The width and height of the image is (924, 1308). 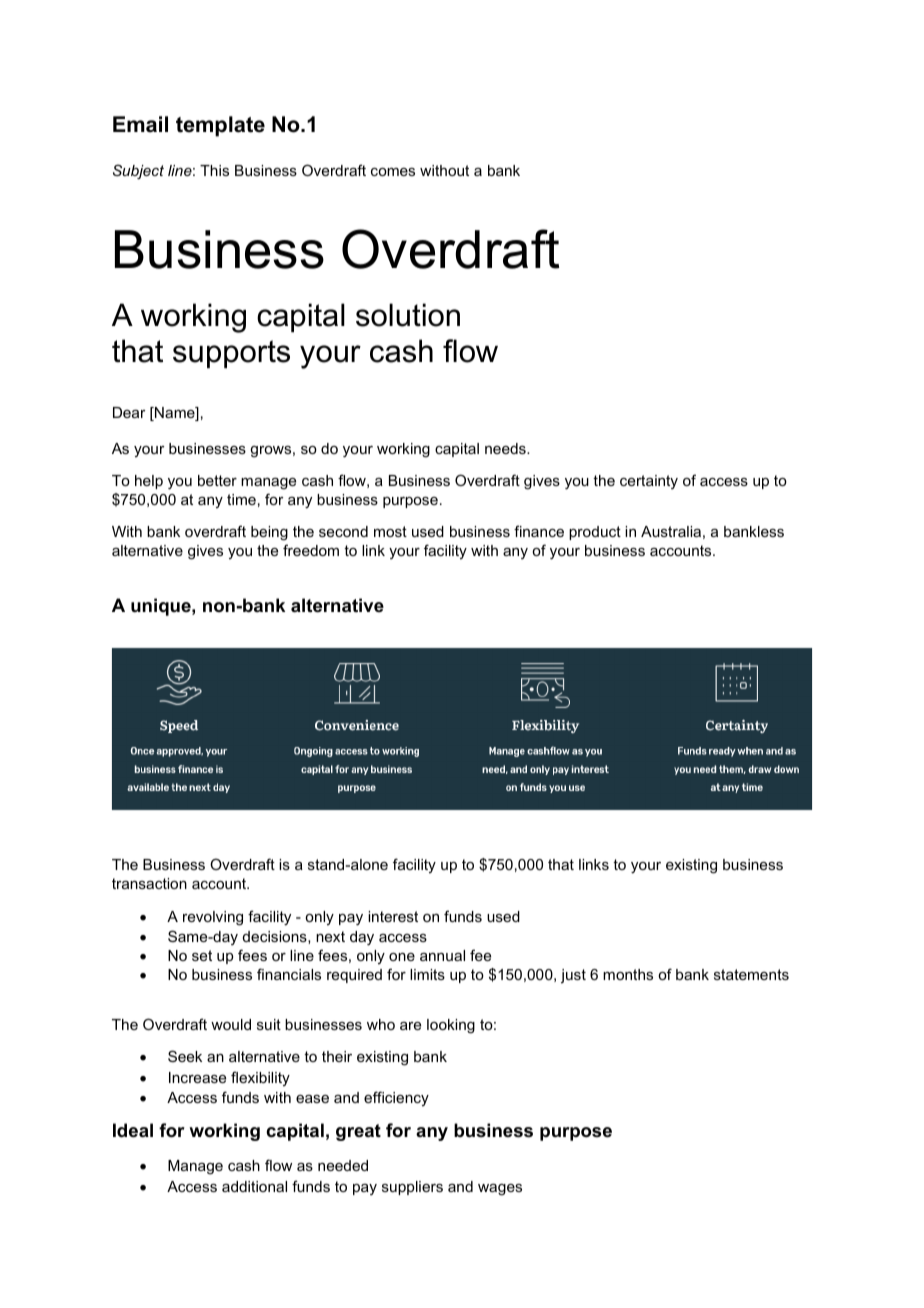 What do you see at coordinates (595, 533) in the image?
I see `product` at bounding box center [595, 533].
